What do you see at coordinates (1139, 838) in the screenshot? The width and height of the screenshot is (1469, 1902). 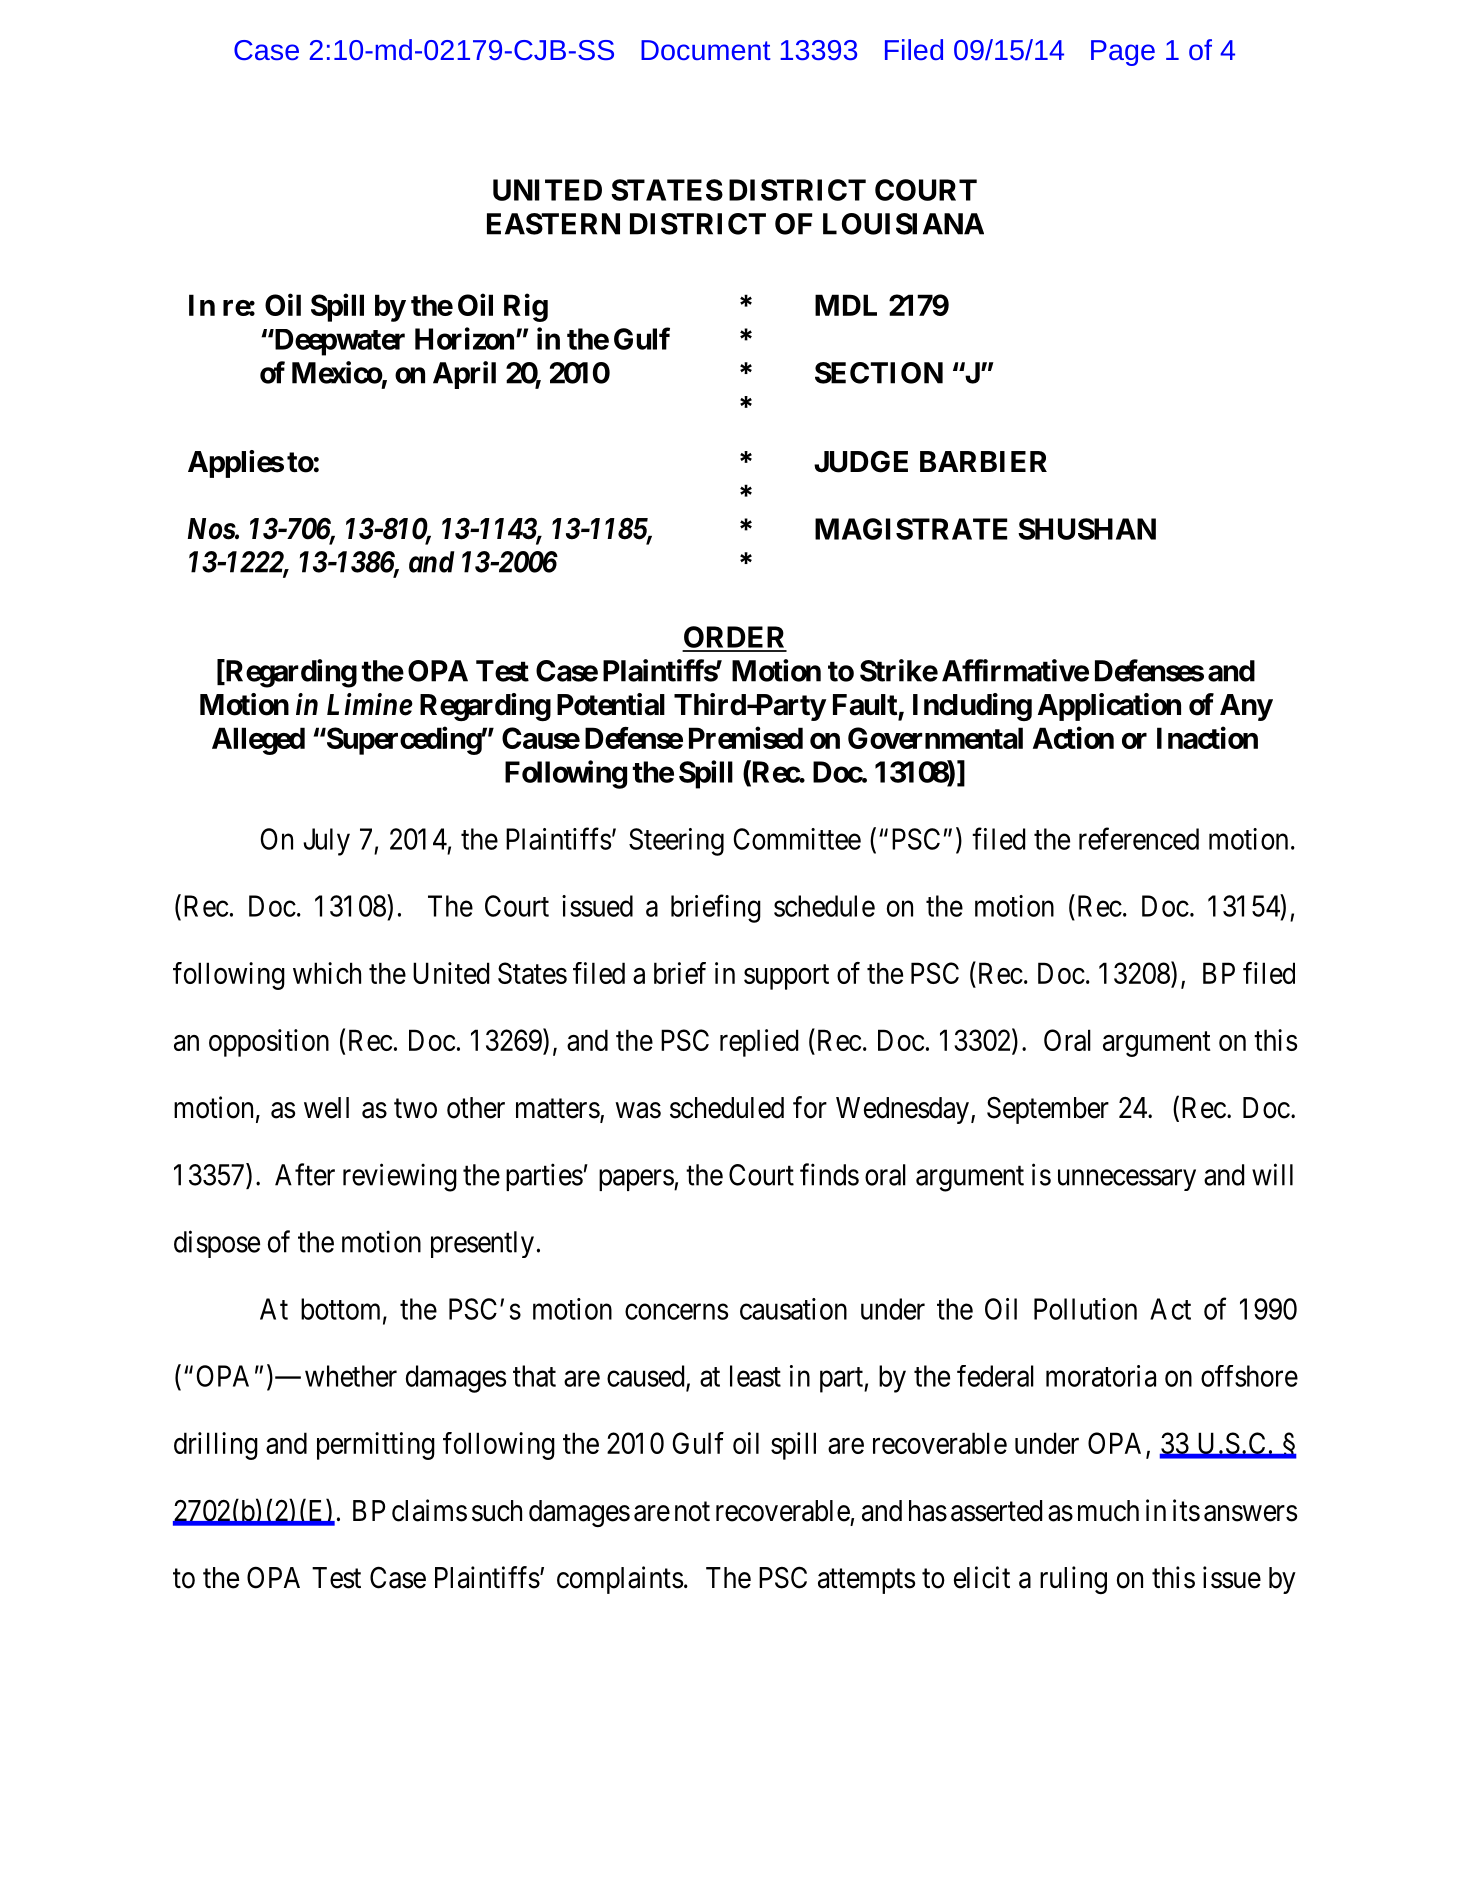 I see `referenced` at bounding box center [1139, 838].
